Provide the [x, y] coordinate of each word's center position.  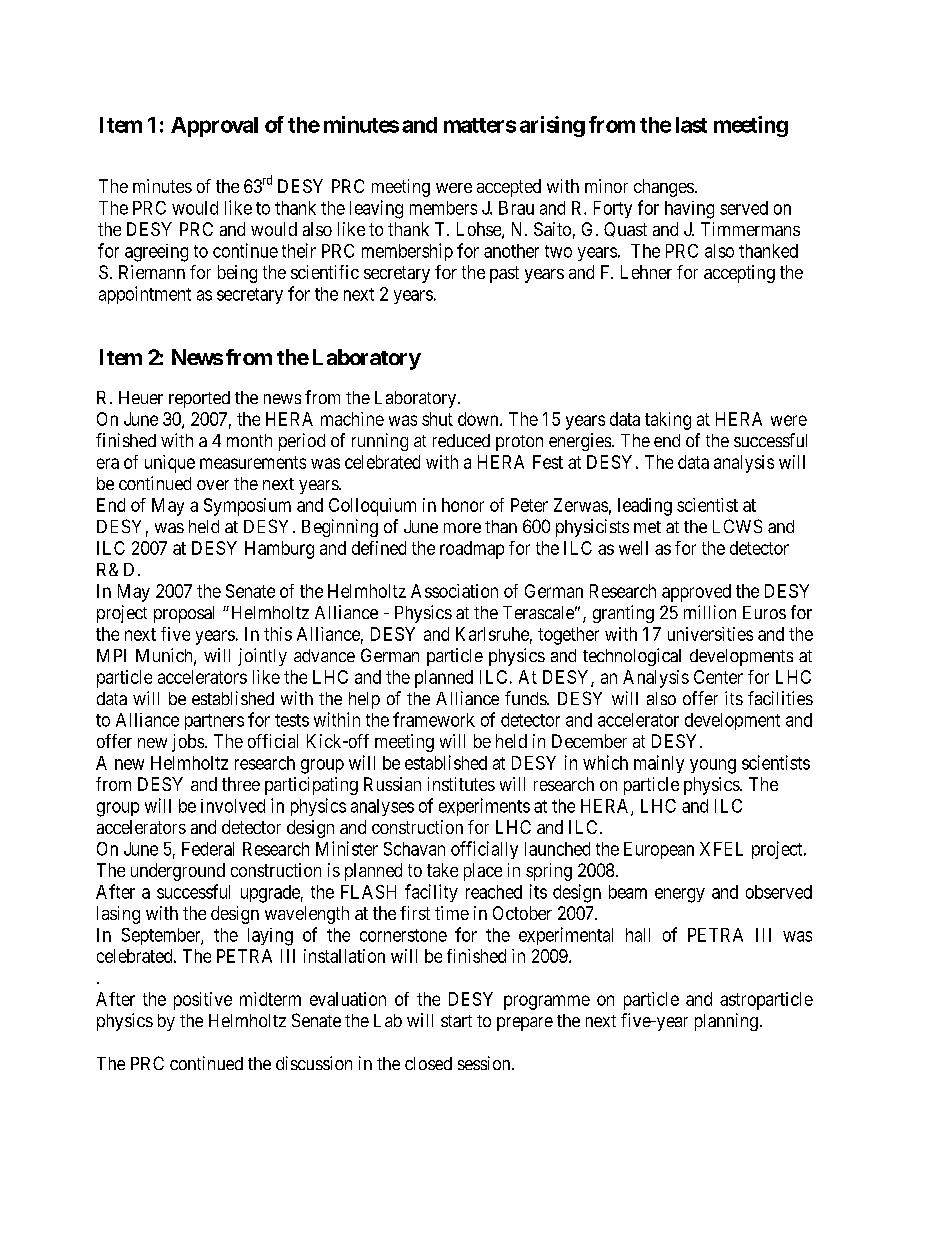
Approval [214, 127]
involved [233, 806]
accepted [509, 188]
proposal [184, 614]
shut [437, 419]
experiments [484, 807]
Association [454, 591]
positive [203, 1001]
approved [696, 593]
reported [199, 399]
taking [668, 421]
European [659, 850]
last [691, 125]
